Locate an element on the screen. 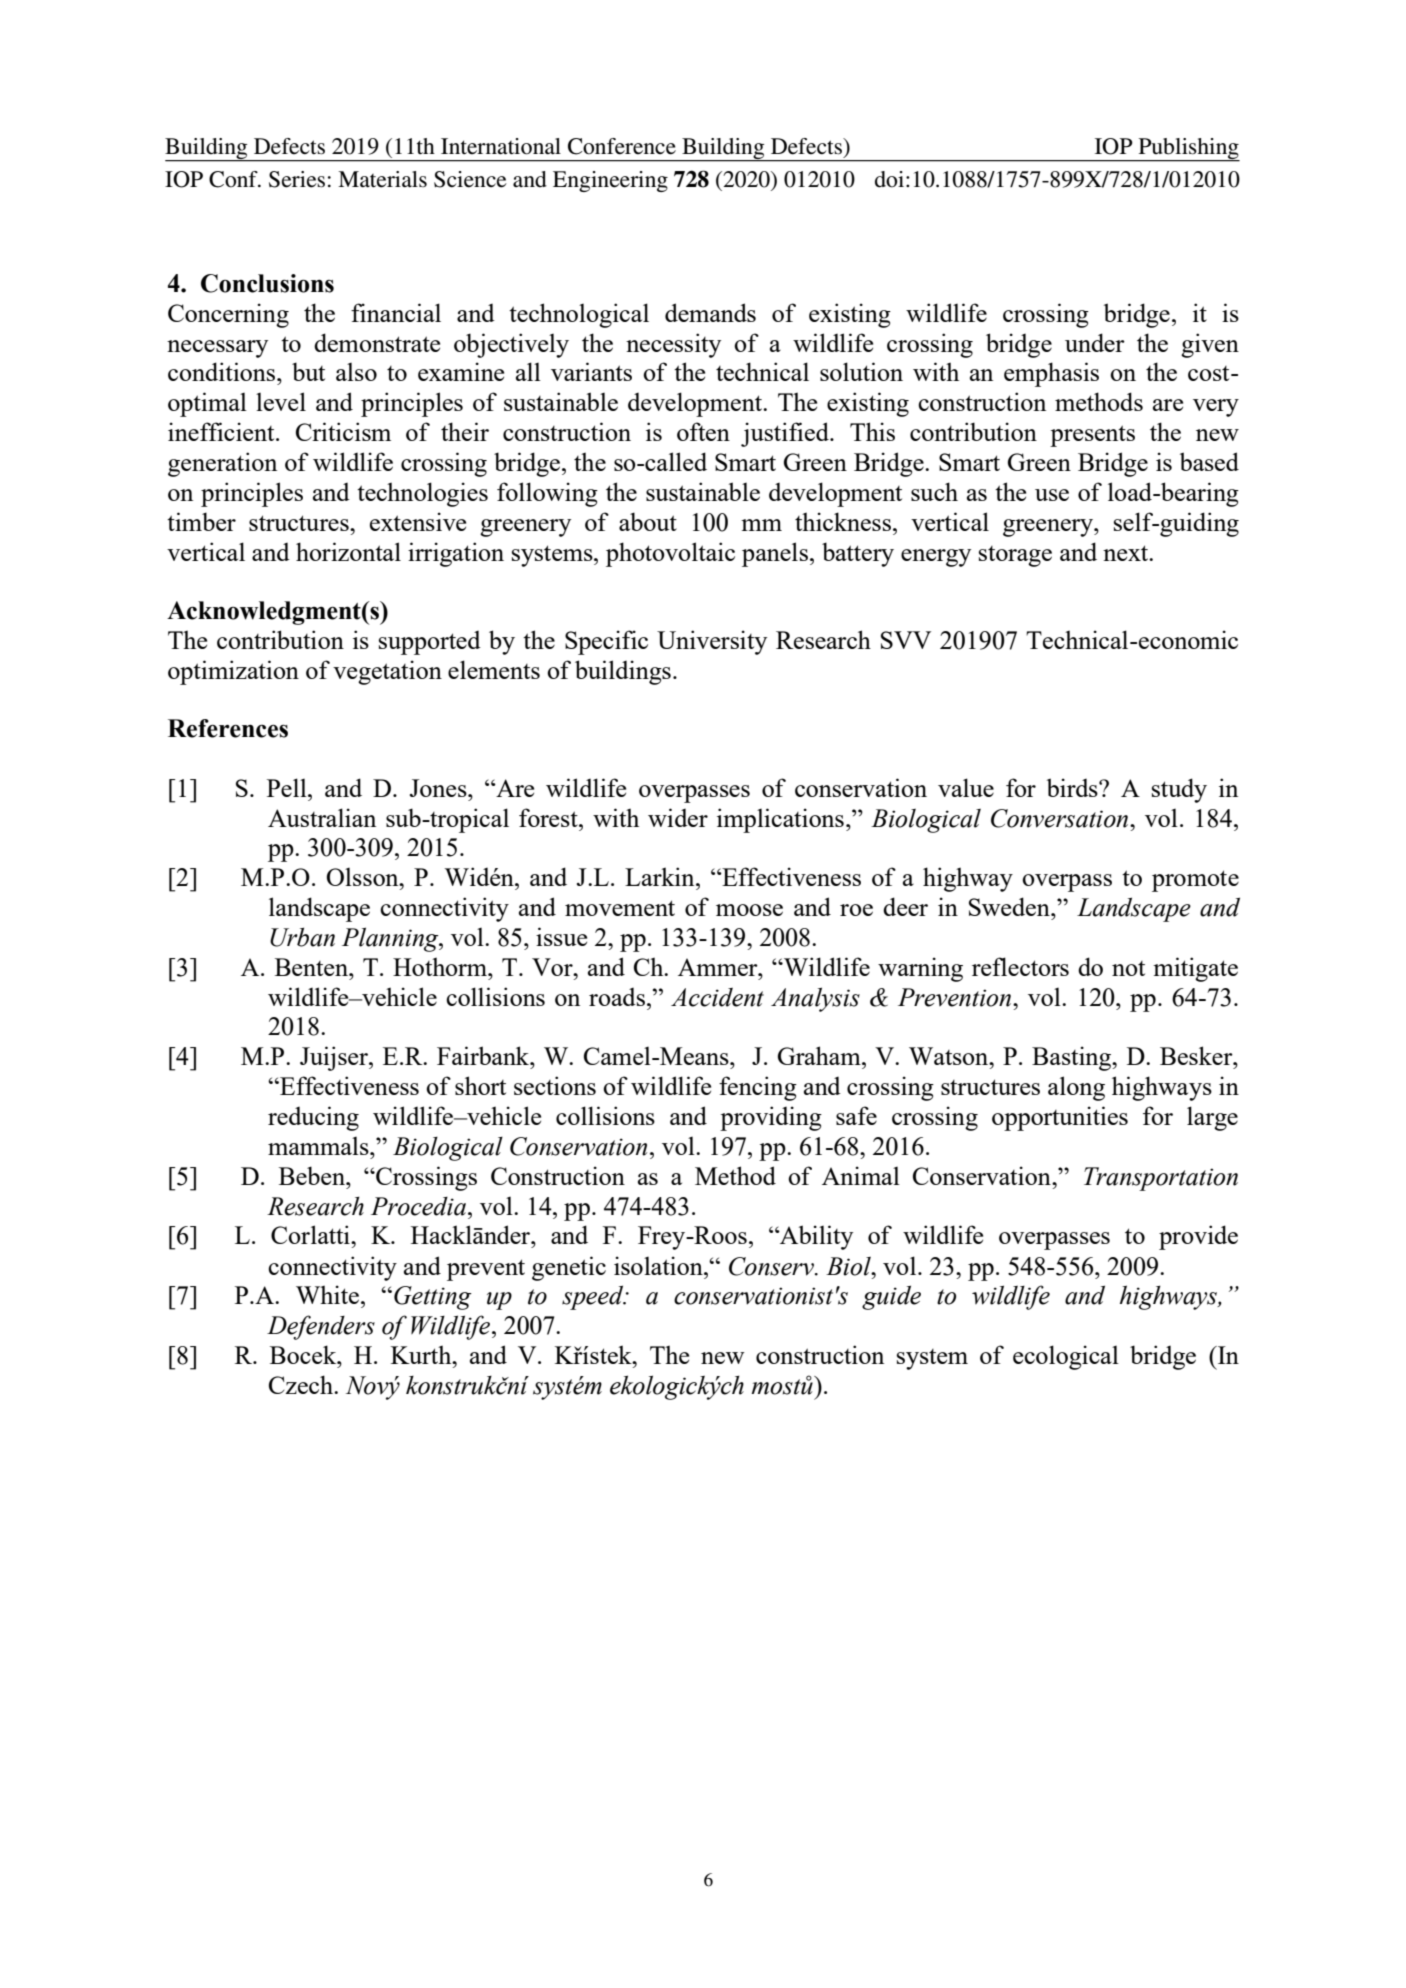 Image resolution: width=1406 pixels, height=1988 pixels. Engineering is located at coordinates (610, 181).
